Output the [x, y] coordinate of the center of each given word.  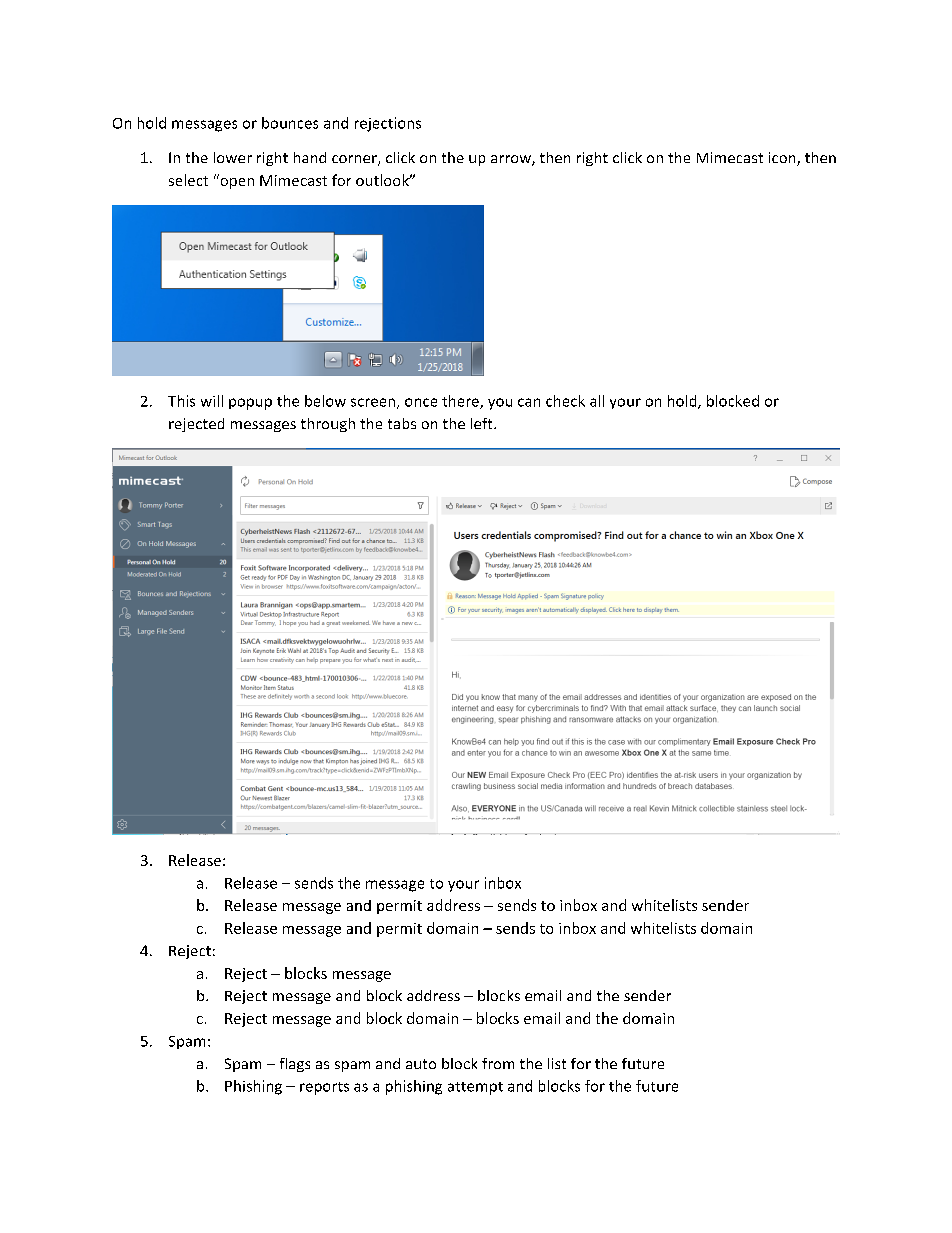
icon [783, 159]
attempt [475, 1088]
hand [310, 157]
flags [295, 1065]
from [498, 1063]
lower [233, 157]
